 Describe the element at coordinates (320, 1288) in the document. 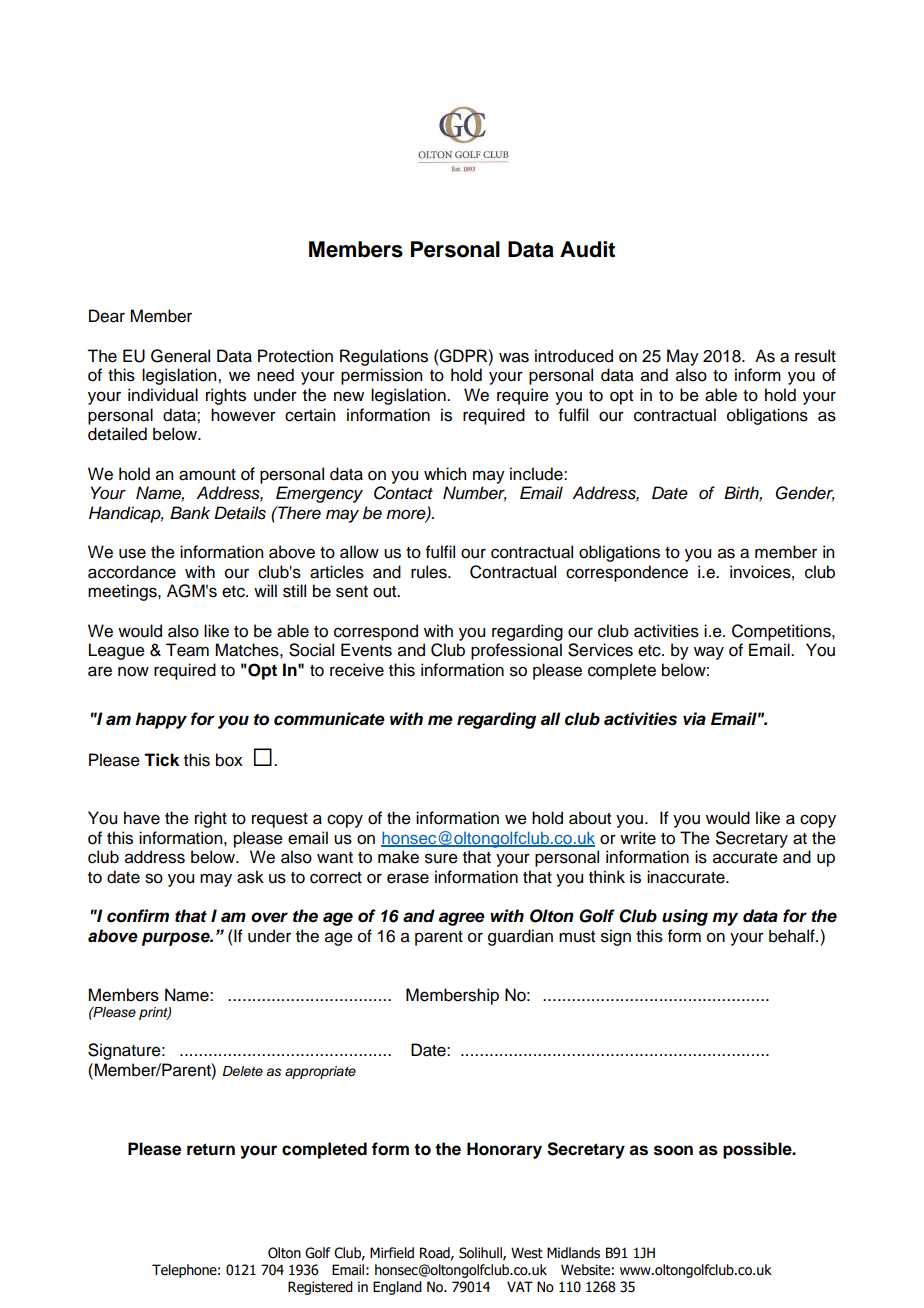

I see `Registered` at that location.
